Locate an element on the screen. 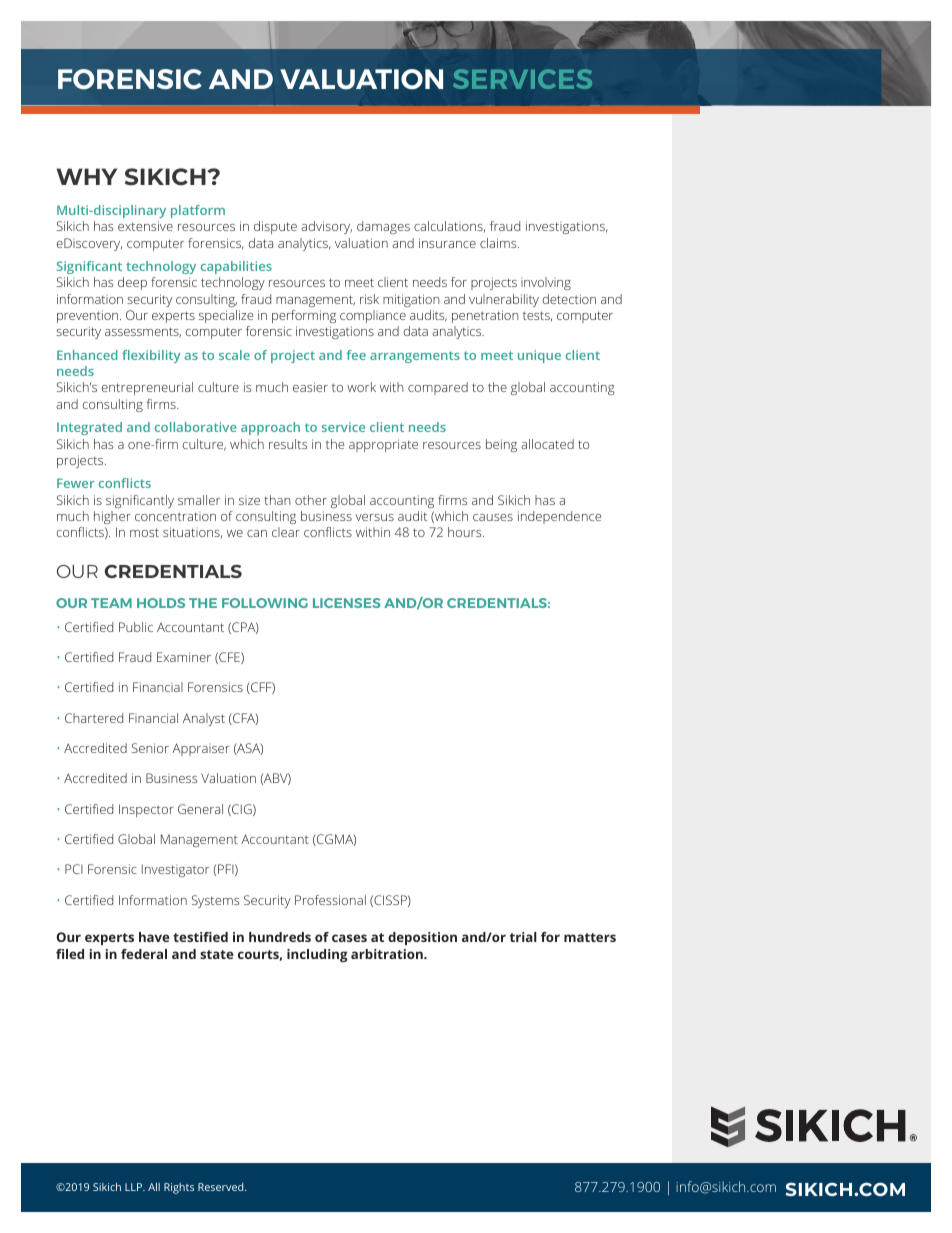 The width and height of the screenshot is (952, 1233). LLP is located at coordinates (134, 1187).
